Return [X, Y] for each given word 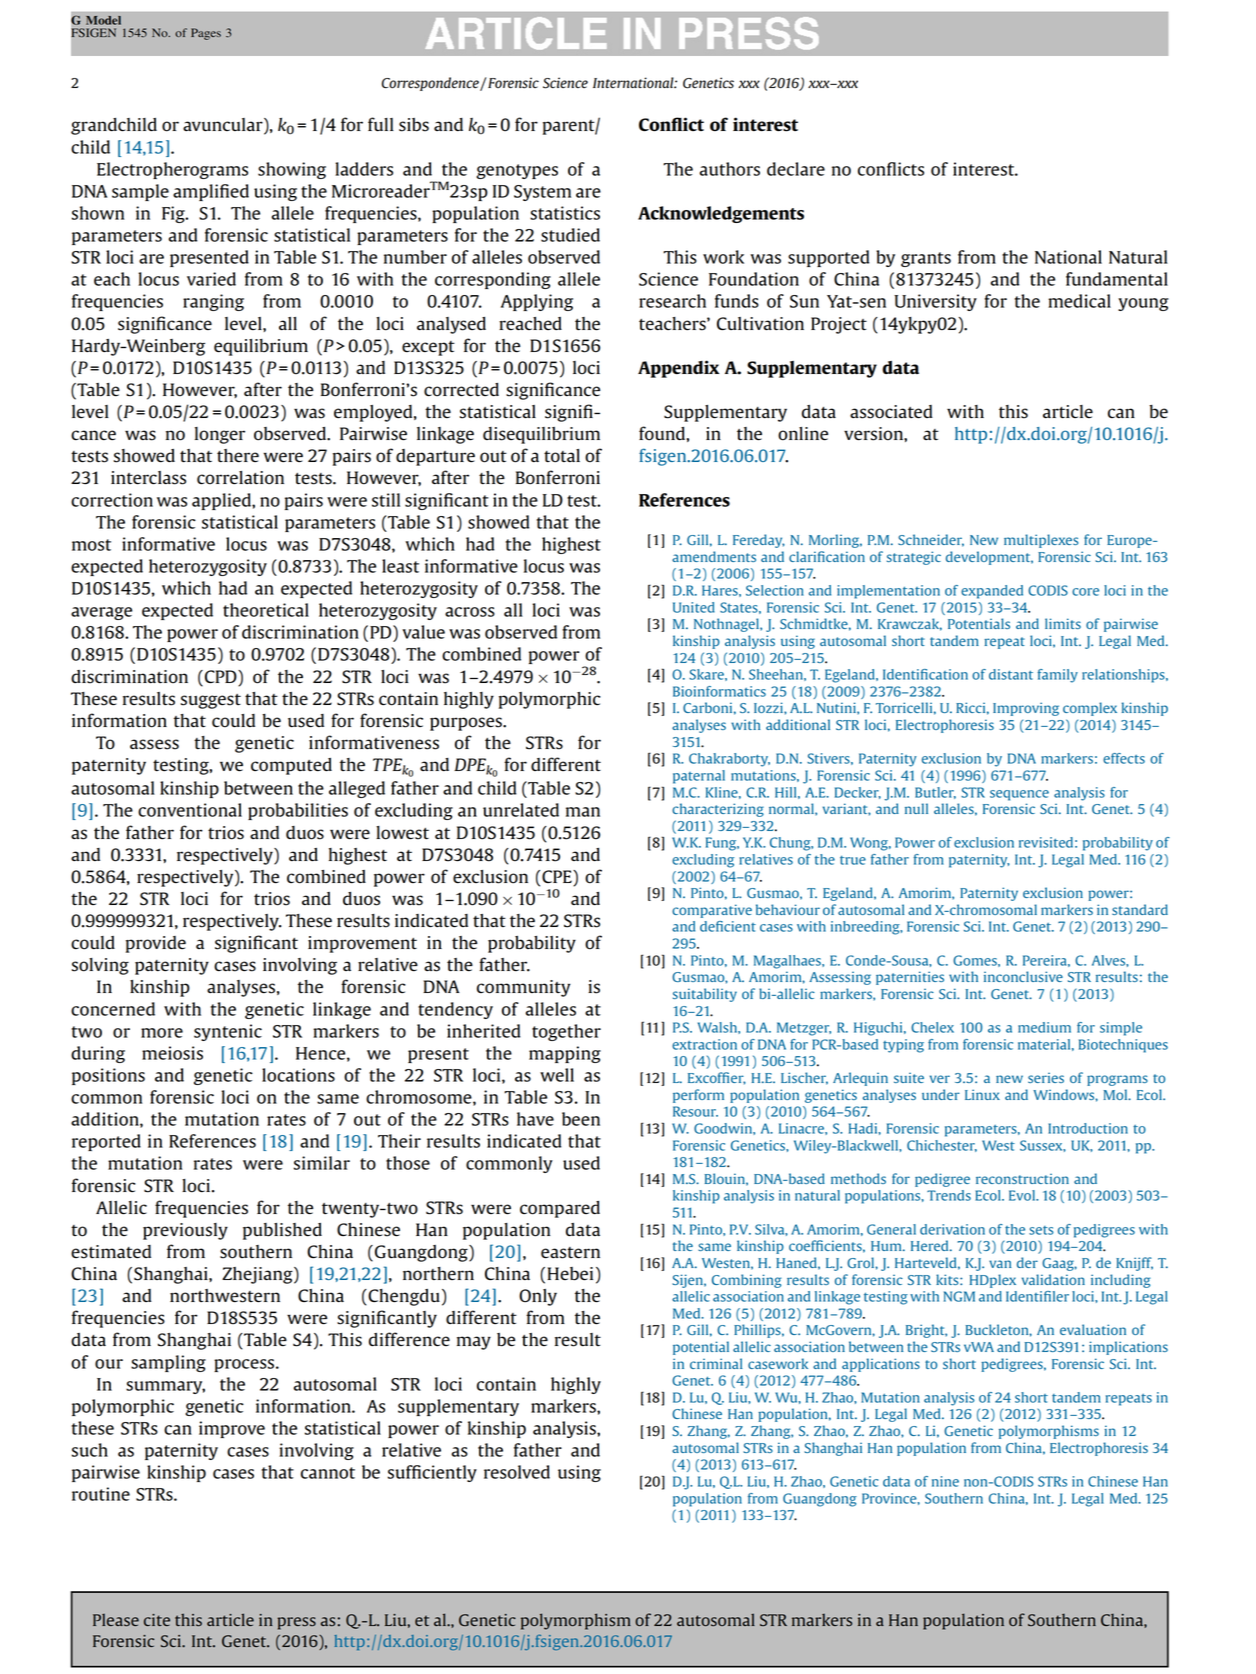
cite [157, 1620]
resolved [517, 1472]
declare [796, 169]
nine [945, 1481]
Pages [206, 34]
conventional [190, 810]
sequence [1019, 795]
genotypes [517, 171]
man [583, 812]
